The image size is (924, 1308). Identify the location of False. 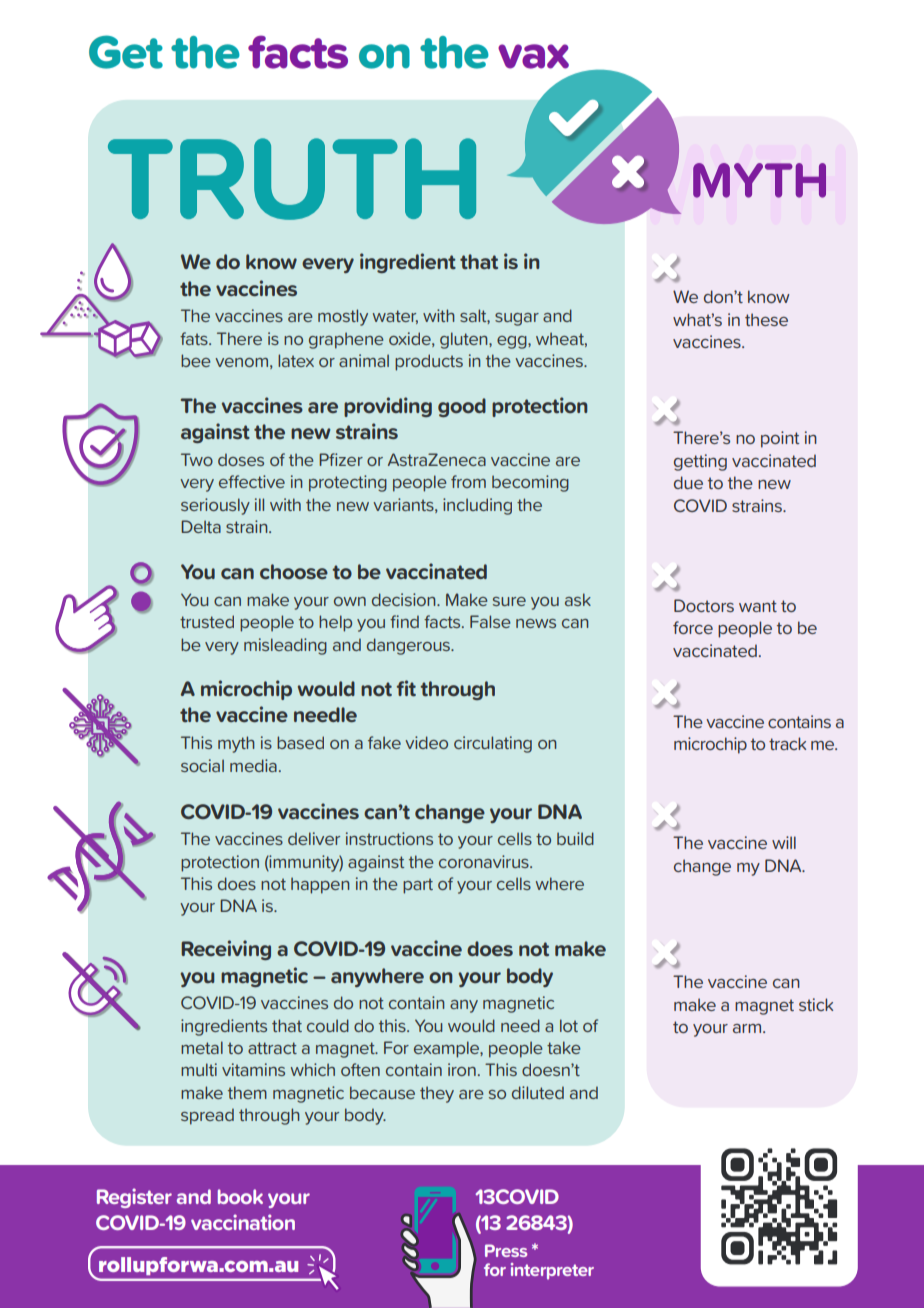
(490, 621).
